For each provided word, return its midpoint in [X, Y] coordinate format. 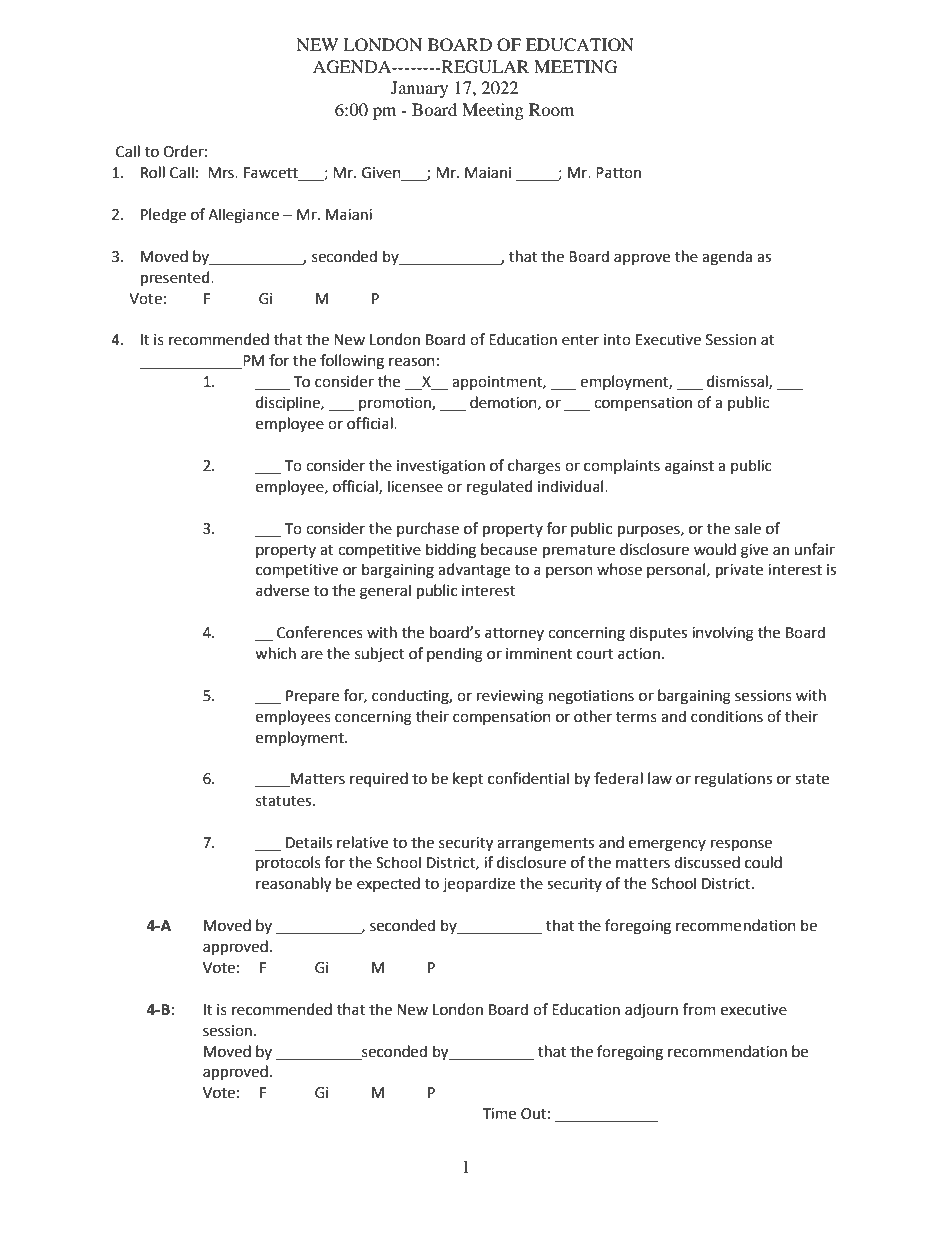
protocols [288, 863]
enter [580, 340]
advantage [474, 571]
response [741, 845]
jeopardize [479, 884]
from [699, 1009]
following [352, 362]
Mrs [222, 173]
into [617, 340]
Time [499, 1114]
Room [551, 109]
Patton [618, 173]
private [739, 571]
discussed [707, 862]
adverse [282, 590]
